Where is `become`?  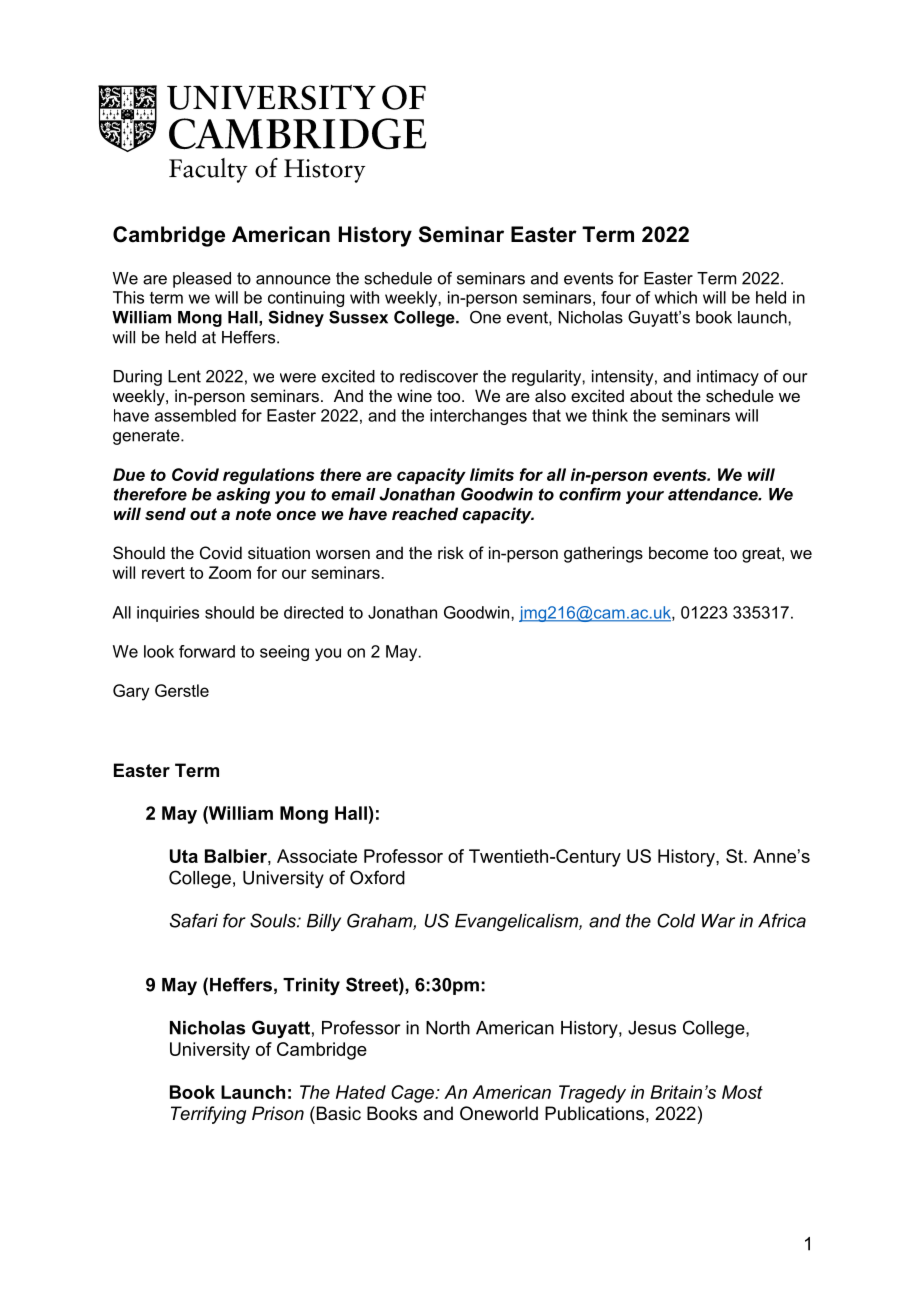 become is located at coordinates (678, 552).
